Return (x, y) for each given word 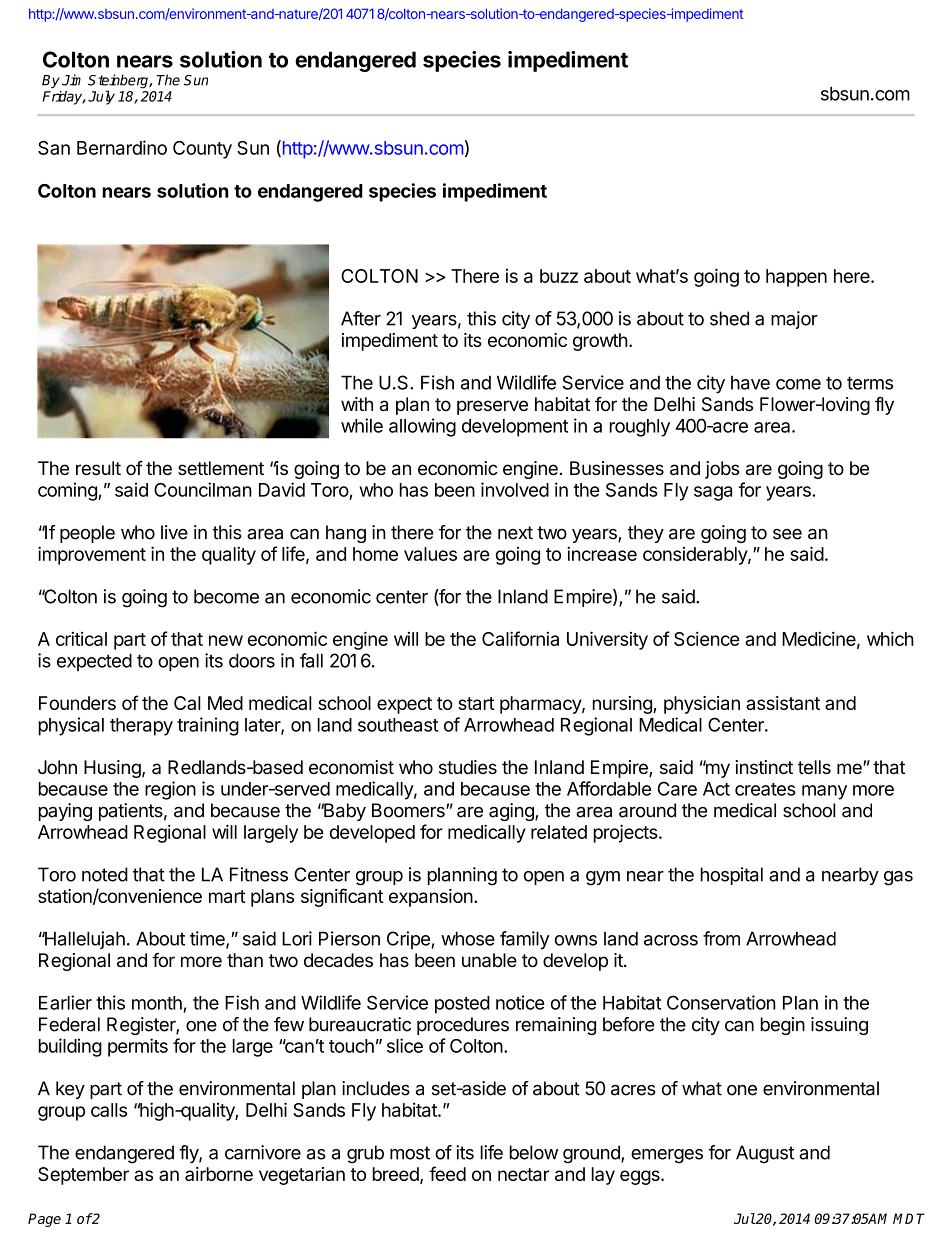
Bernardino (122, 147)
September (83, 1176)
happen (796, 278)
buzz (559, 276)
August (765, 1154)
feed (447, 1173)
